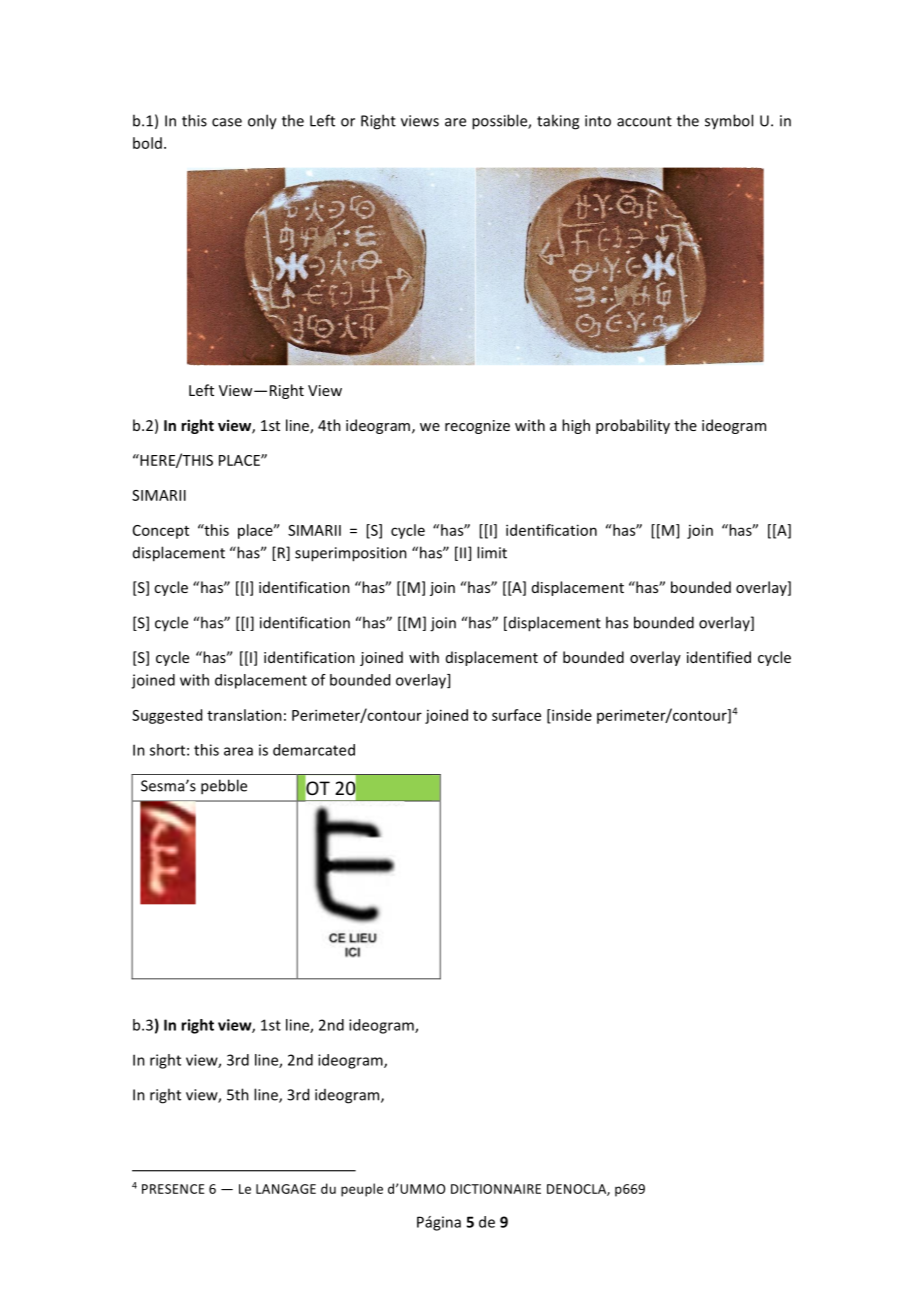 This screenshot has height=1308, width=924. Describe the element at coordinates (173, 1189) in the screenshot. I see `PRESENCE` at that location.
